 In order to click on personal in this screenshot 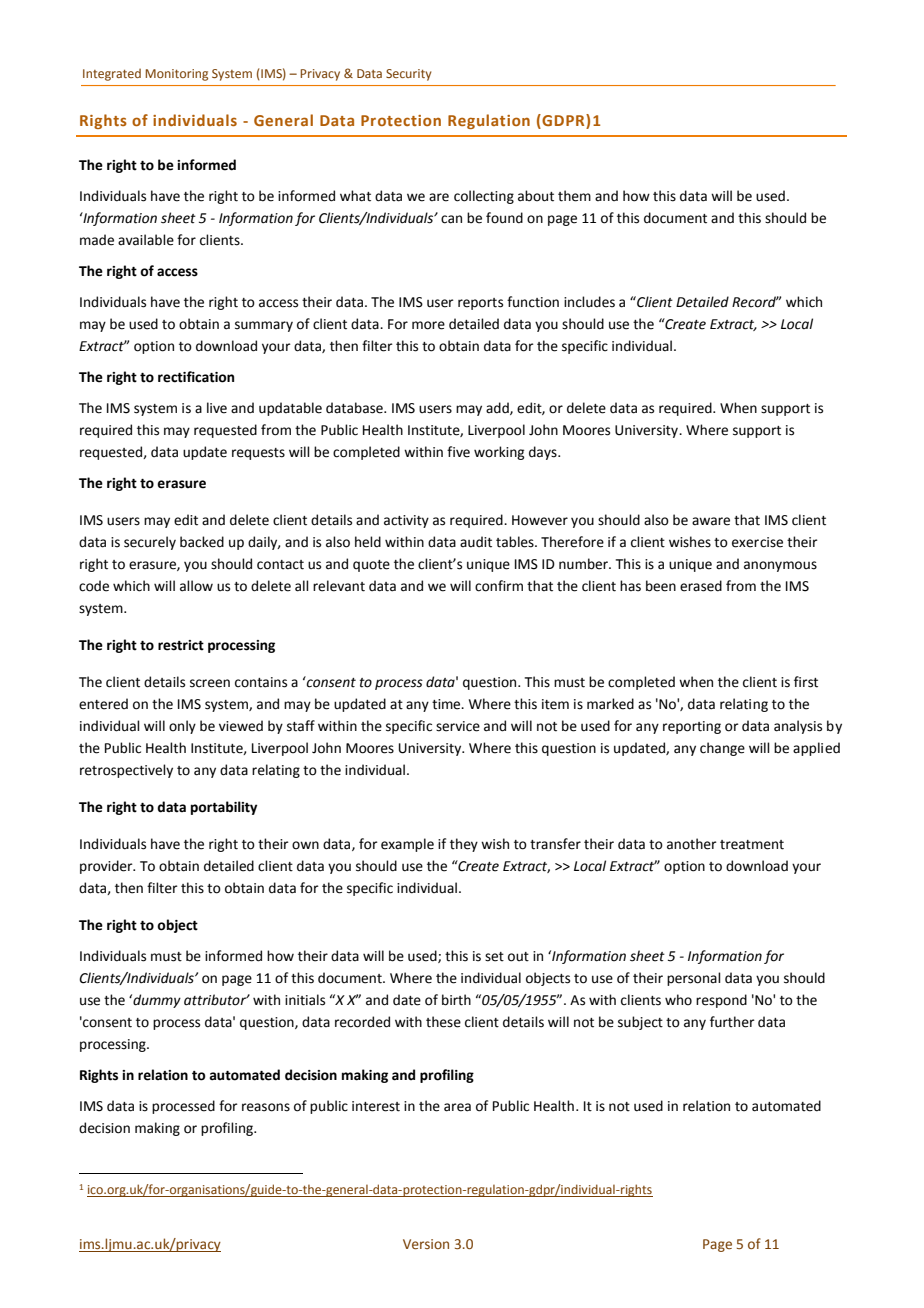, I will do `click(694, 979)`.
